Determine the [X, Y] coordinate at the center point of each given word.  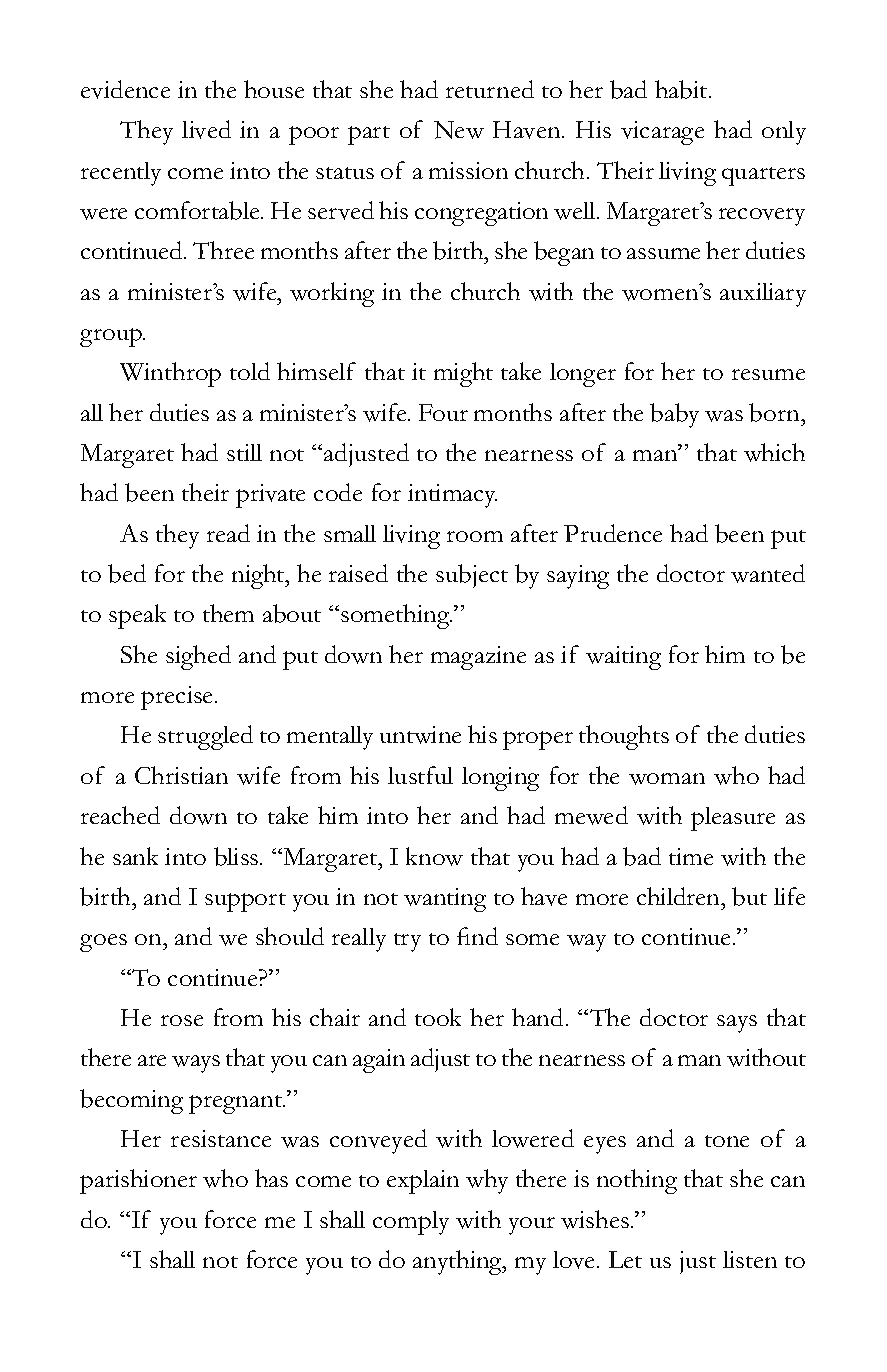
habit [682, 89]
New [459, 130]
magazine [478, 658]
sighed [198, 657]
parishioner [138, 1181]
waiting [623, 658]
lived [206, 129]
